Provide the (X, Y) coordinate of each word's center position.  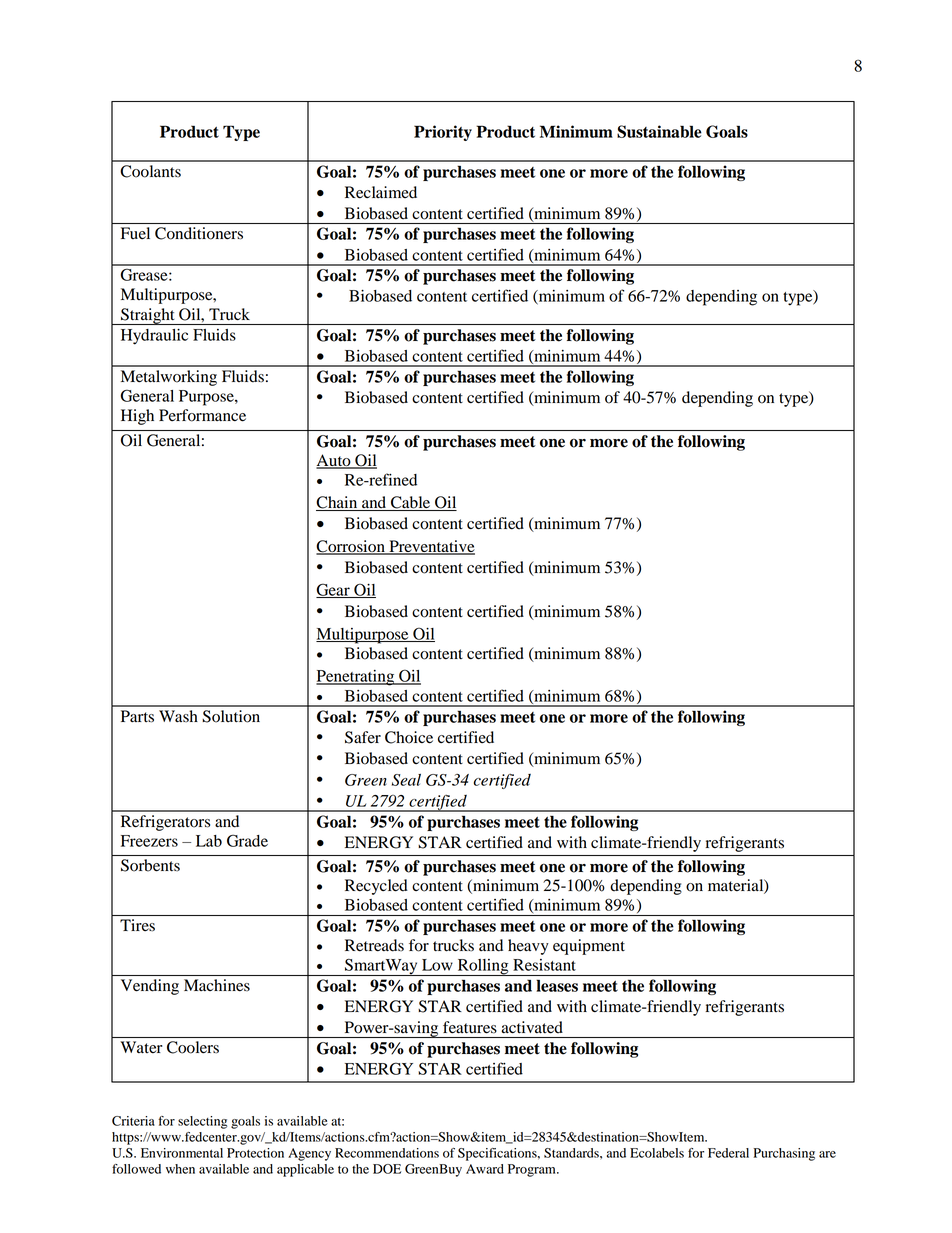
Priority (443, 133)
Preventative (431, 547)
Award (485, 1169)
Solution (231, 716)
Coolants (150, 171)
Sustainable (659, 131)
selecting (202, 1122)
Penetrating (356, 678)
